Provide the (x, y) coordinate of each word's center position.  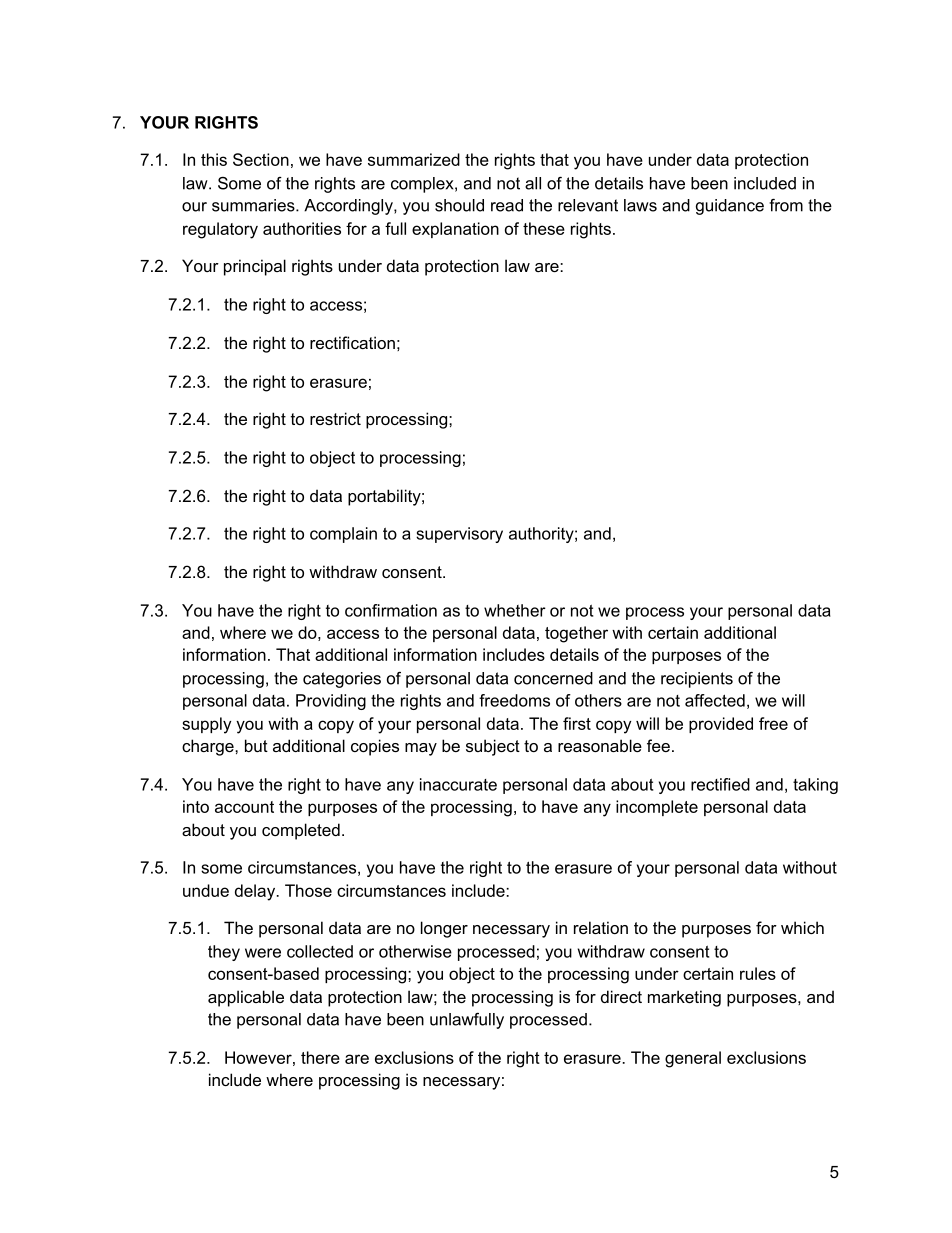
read (507, 205)
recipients (697, 680)
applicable (246, 998)
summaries (254, 205)
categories (342, 680)
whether (515, 610)
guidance (730, 207)
